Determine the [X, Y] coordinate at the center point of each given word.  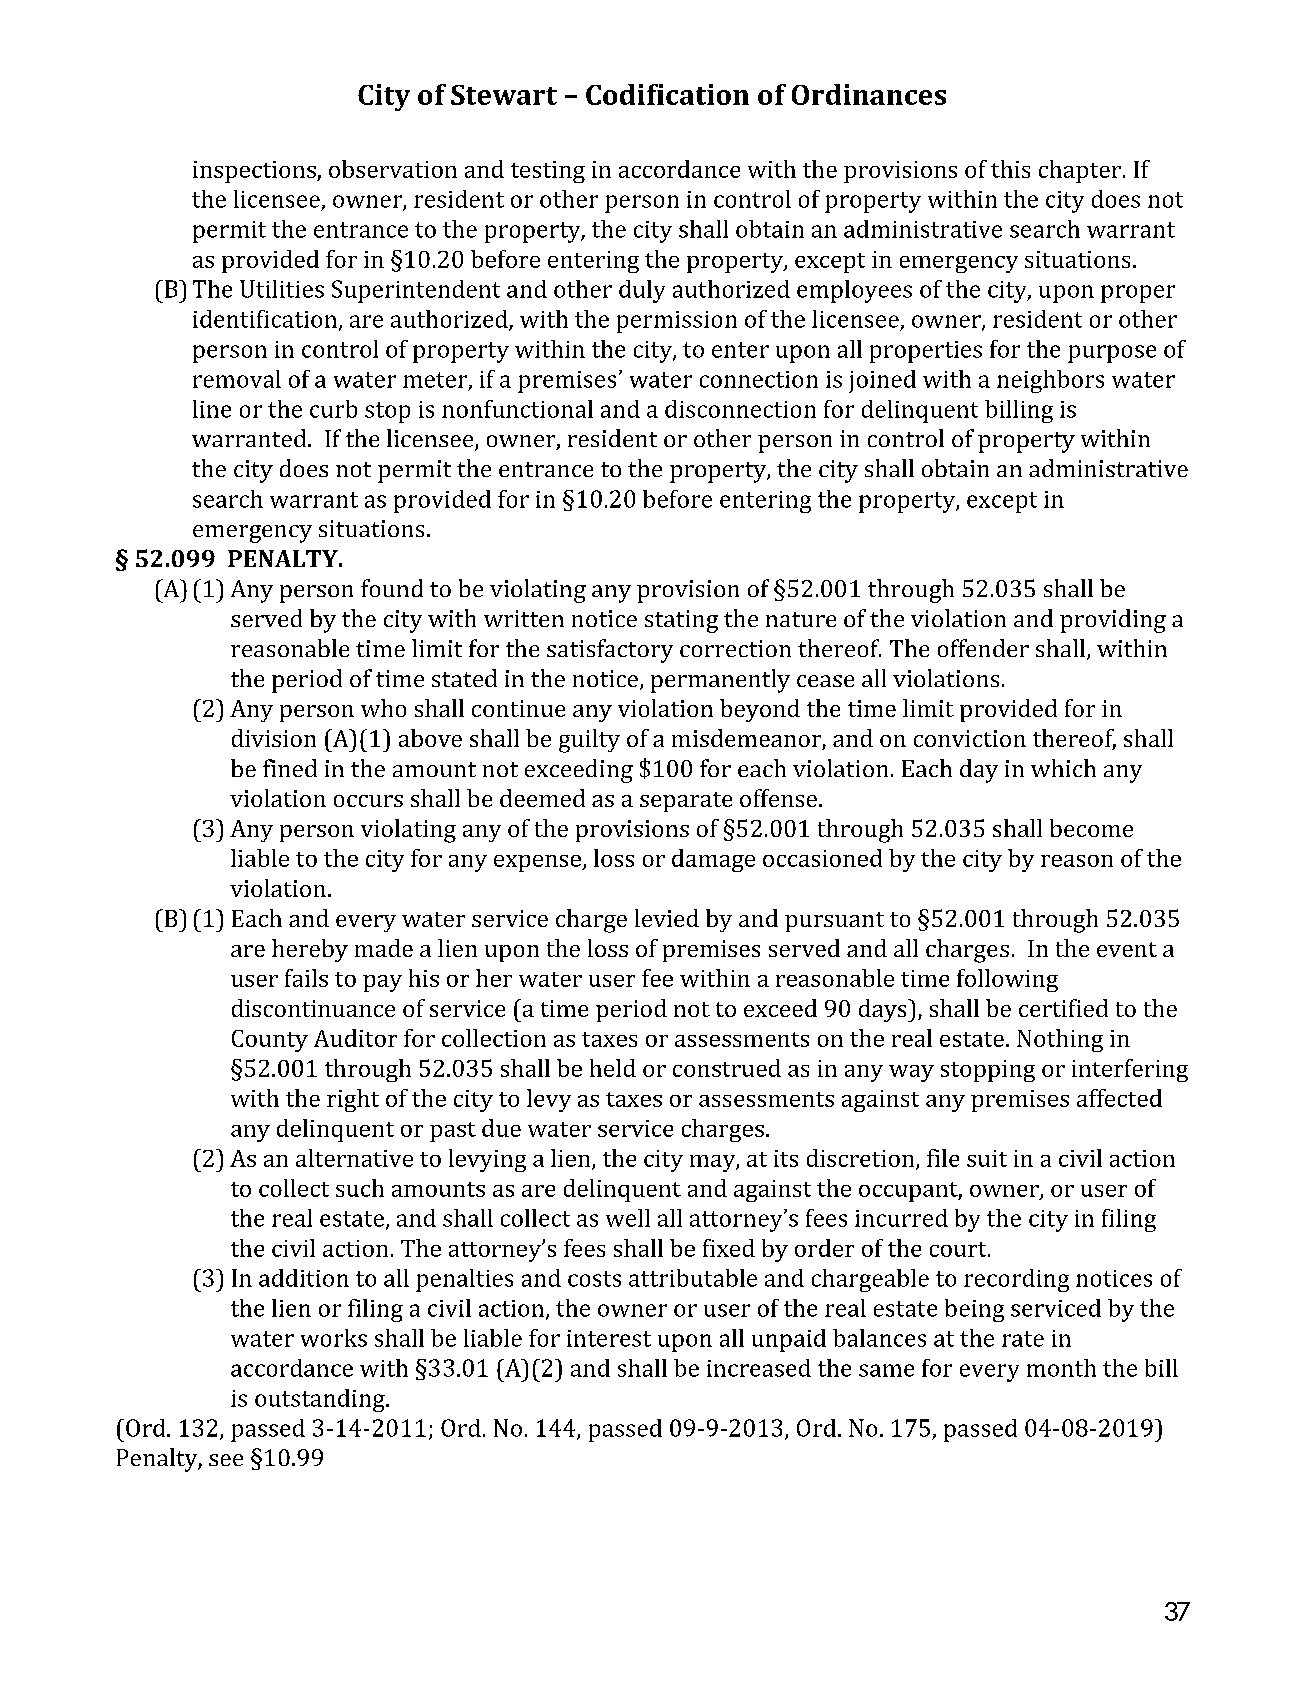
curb [333, 409]
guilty [589, 741]
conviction [970, 738]
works [334, 1338]
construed [727, 1068]
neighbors [1050, 381]
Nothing [1060, 1040]
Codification [667, 94]
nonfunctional [517, 409]
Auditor [355, 1038]
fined [290, 768]
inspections [255, 172]
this [1010, 169]
